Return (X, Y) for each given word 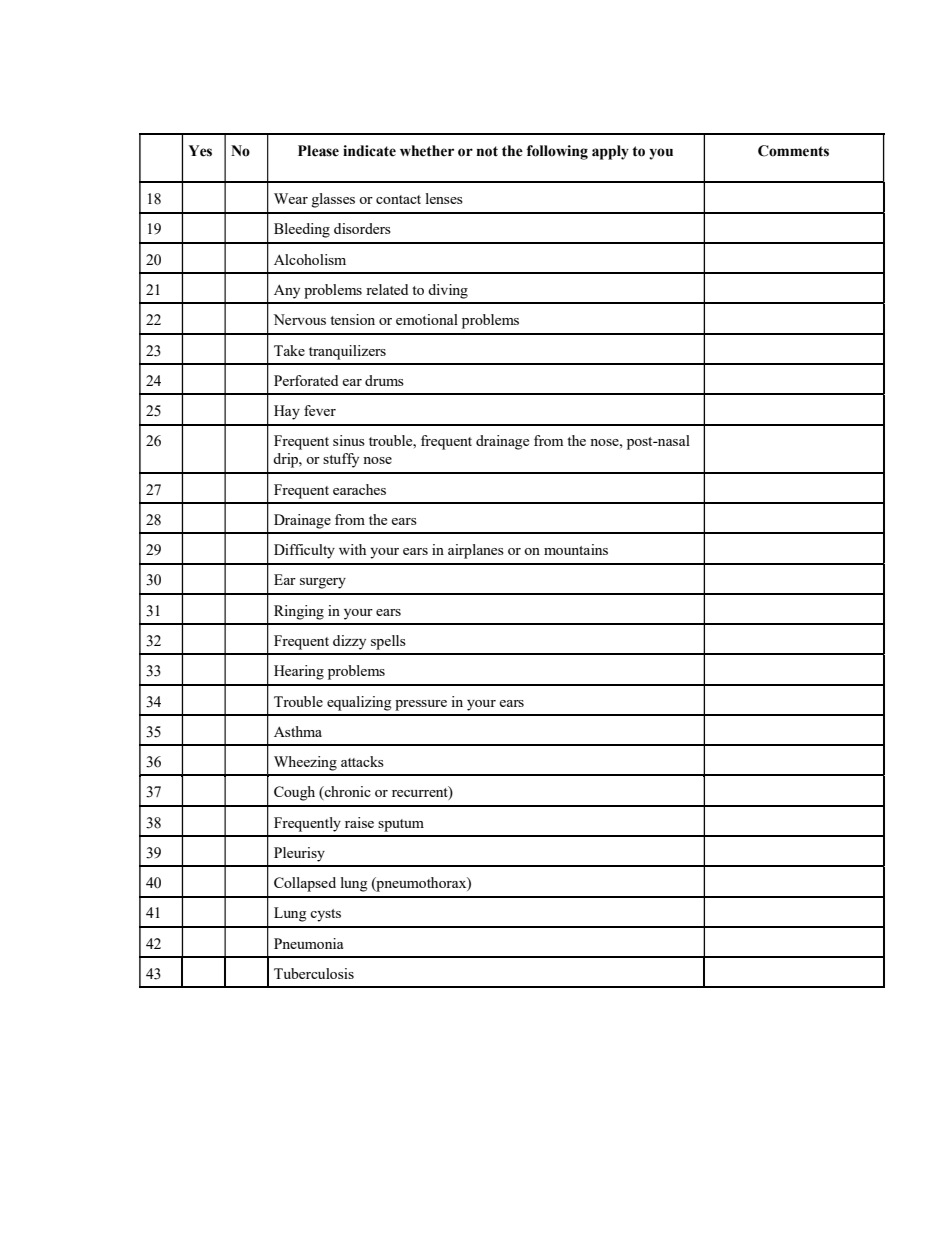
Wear (291, 198)
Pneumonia (308, 943)
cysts (325, 915)
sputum (401, 825)
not (487, 151)
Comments (793, 151)
